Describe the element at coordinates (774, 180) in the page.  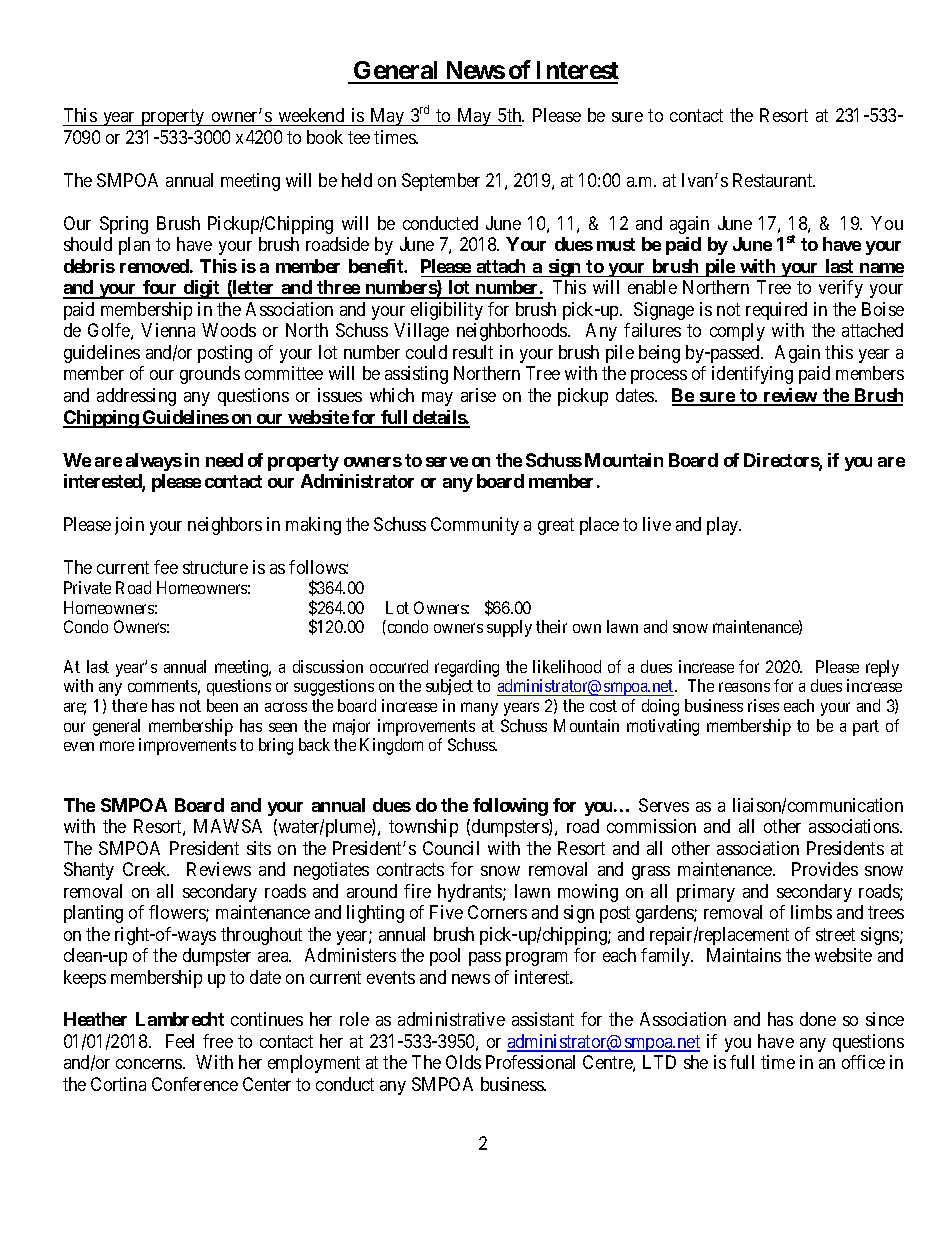
I see `Restaurant` at that location.
